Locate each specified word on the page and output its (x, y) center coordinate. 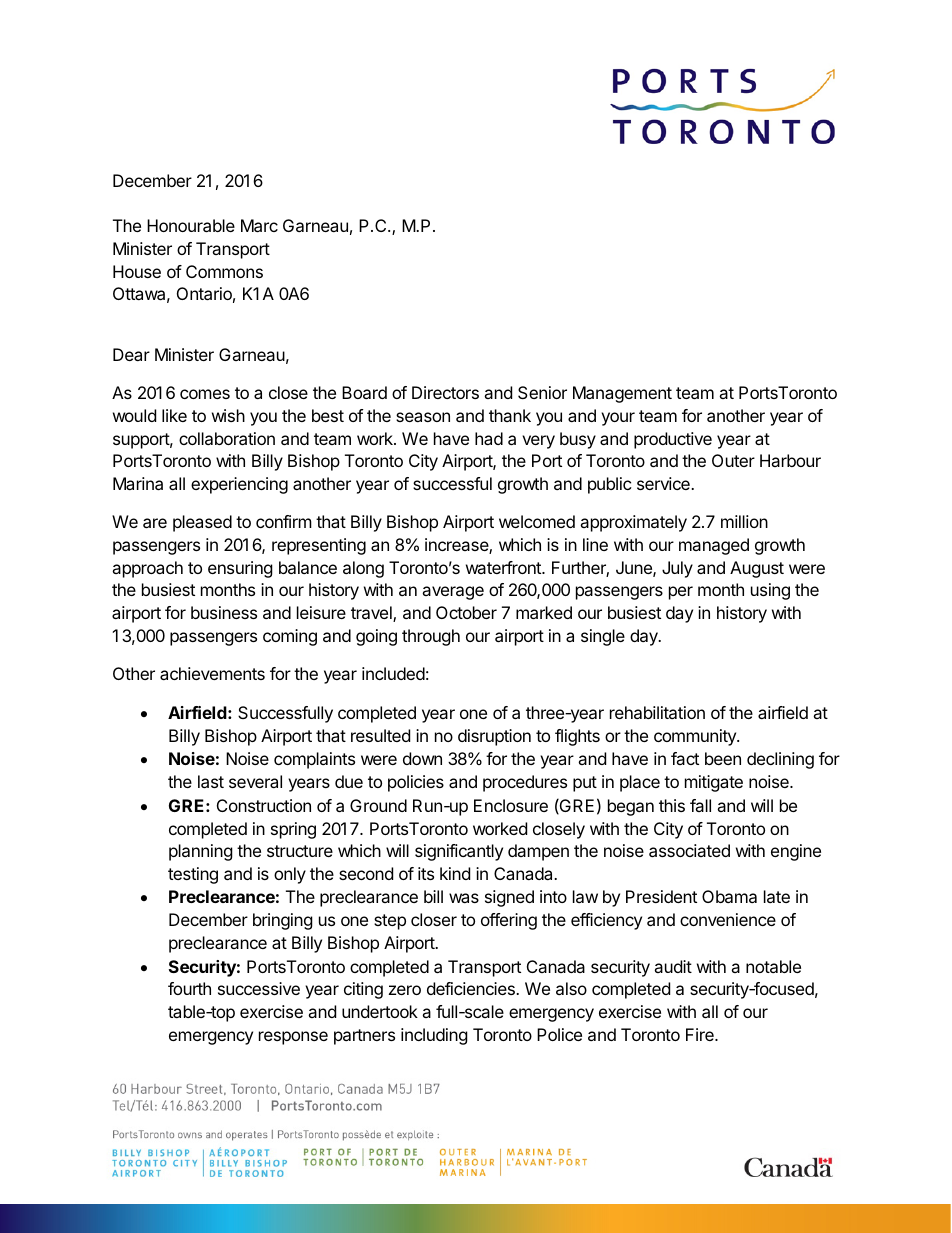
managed (714, 546)
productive (673, 440)
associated (689, 850)
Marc (259, 225)
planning (201, 852)
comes (205, 394)
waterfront (504, 567)
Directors (445, 392)
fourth (189, 988)
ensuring (240, 569)
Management (622, 394)
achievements (212, 673)
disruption (494, 737)
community (696, 737)
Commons (224, 271)
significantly (459, 852)
